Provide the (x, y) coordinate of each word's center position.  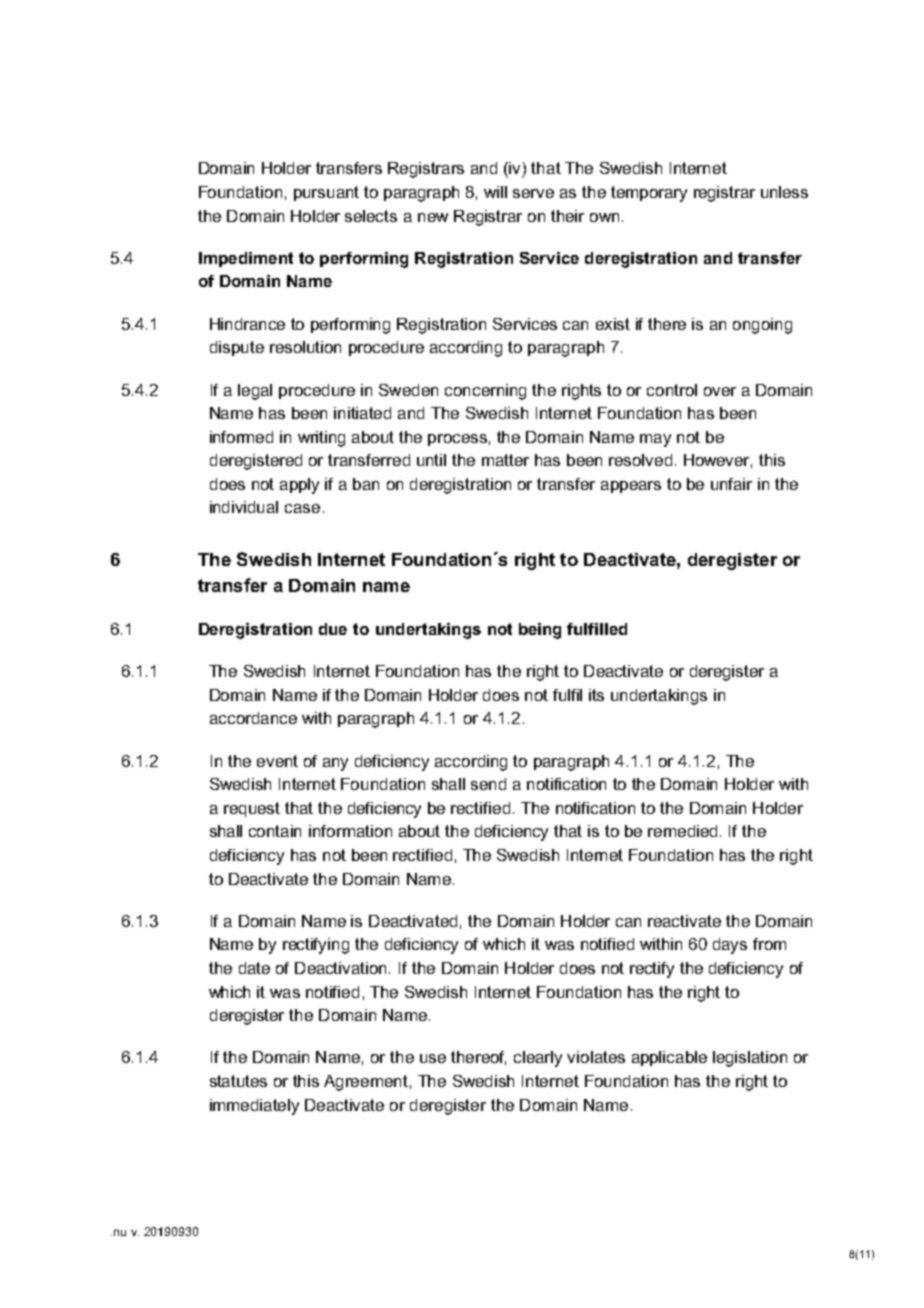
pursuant (326, 193)
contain (275, 831)
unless (784, 192)
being (540, 631)
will (495, 192)
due (333, 629)
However (718, 461)
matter (505, 460)
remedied (682, 831)
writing (321, 439)
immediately (254, 1107)
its (596, 695)
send (488, 784)
